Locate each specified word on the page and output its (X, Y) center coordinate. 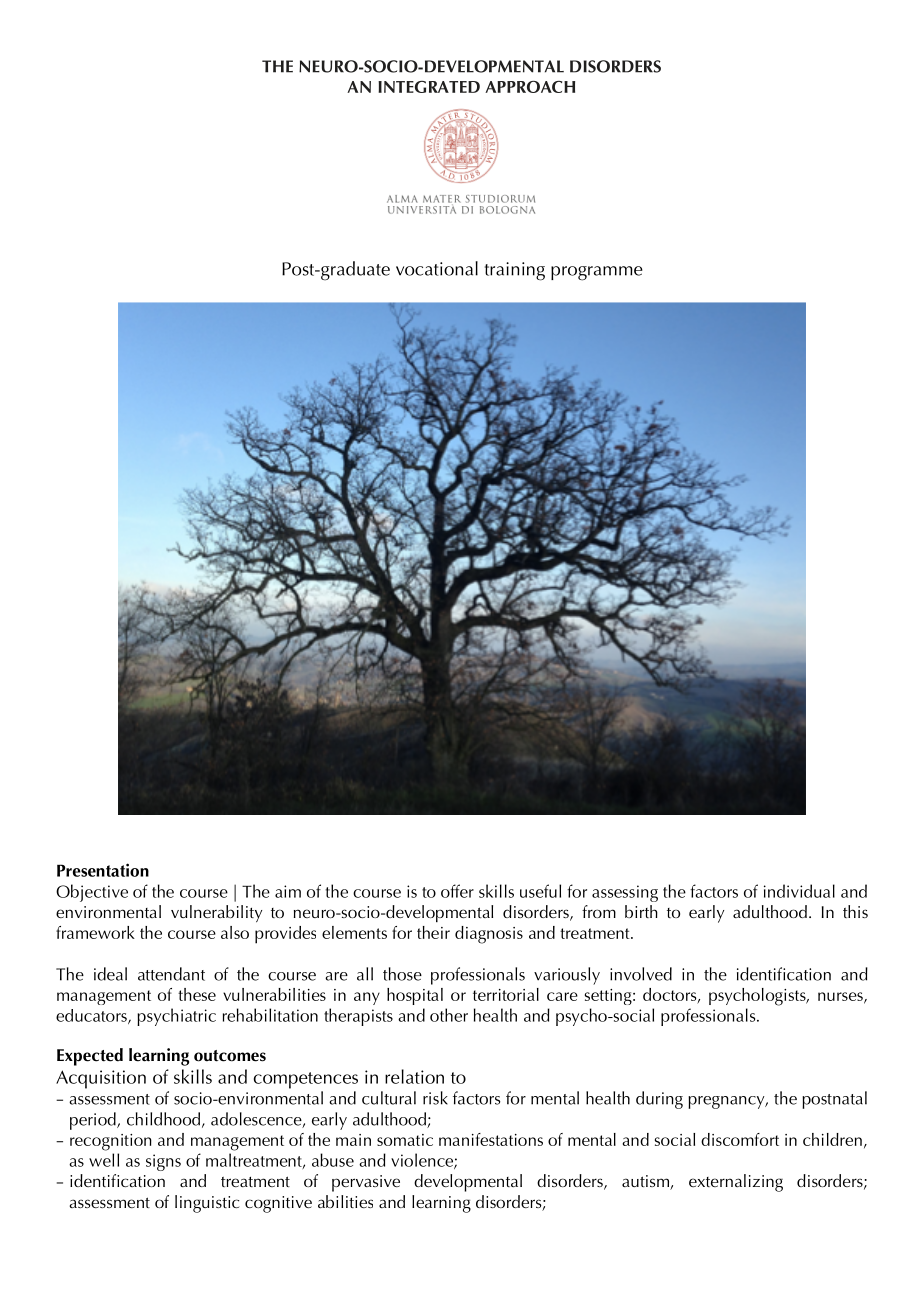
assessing (625, 893)
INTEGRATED (429, 87)
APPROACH (530, 87)
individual (799, 891)
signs (163, 1162)
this (855, 911)
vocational (437, 268)
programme (597, 273)
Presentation (103, 870)
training (515, 271)
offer (457, 891)
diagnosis (489, 935)
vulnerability (216, 913)
